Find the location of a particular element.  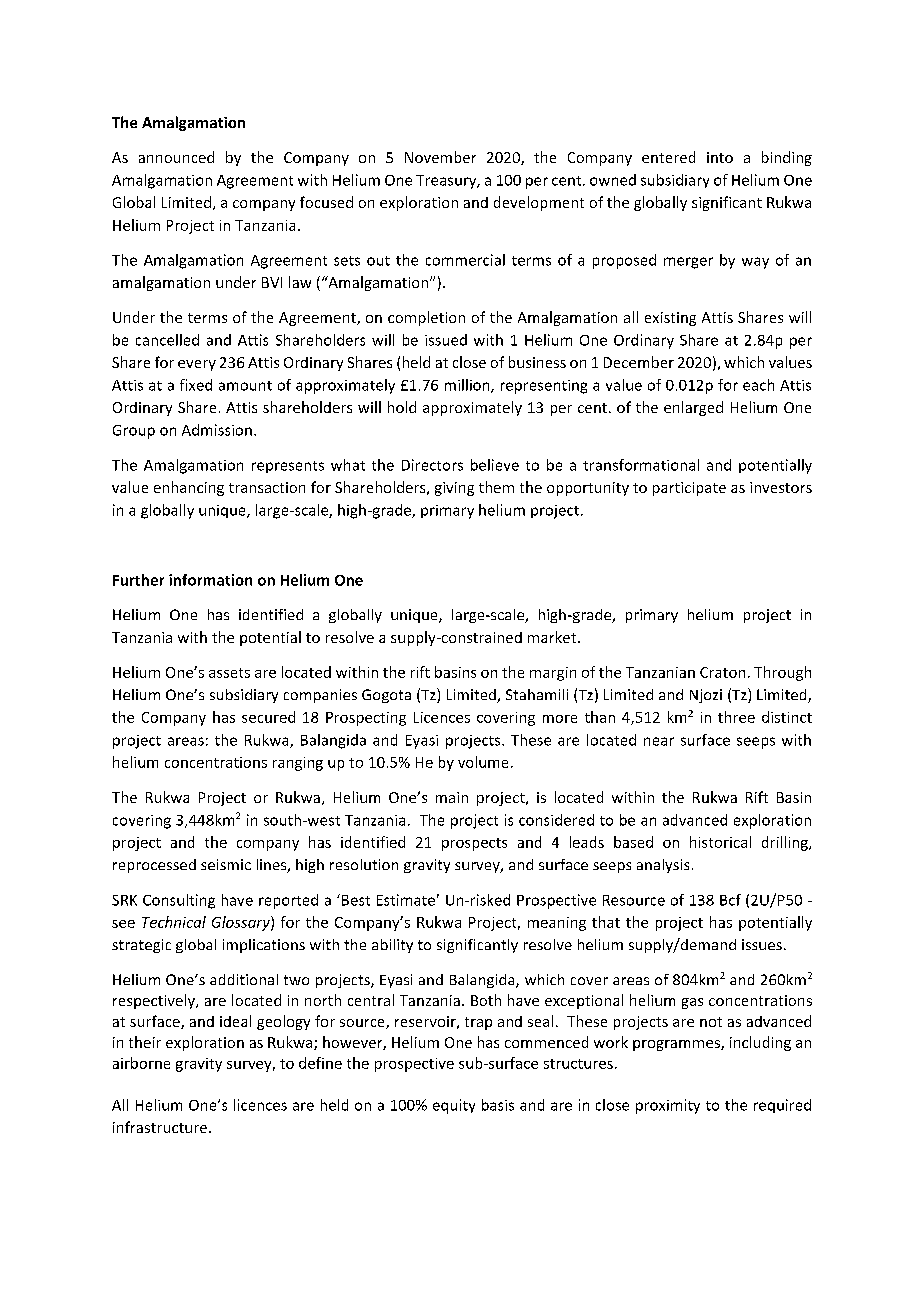

Through is located at coordinates (782, 673).
